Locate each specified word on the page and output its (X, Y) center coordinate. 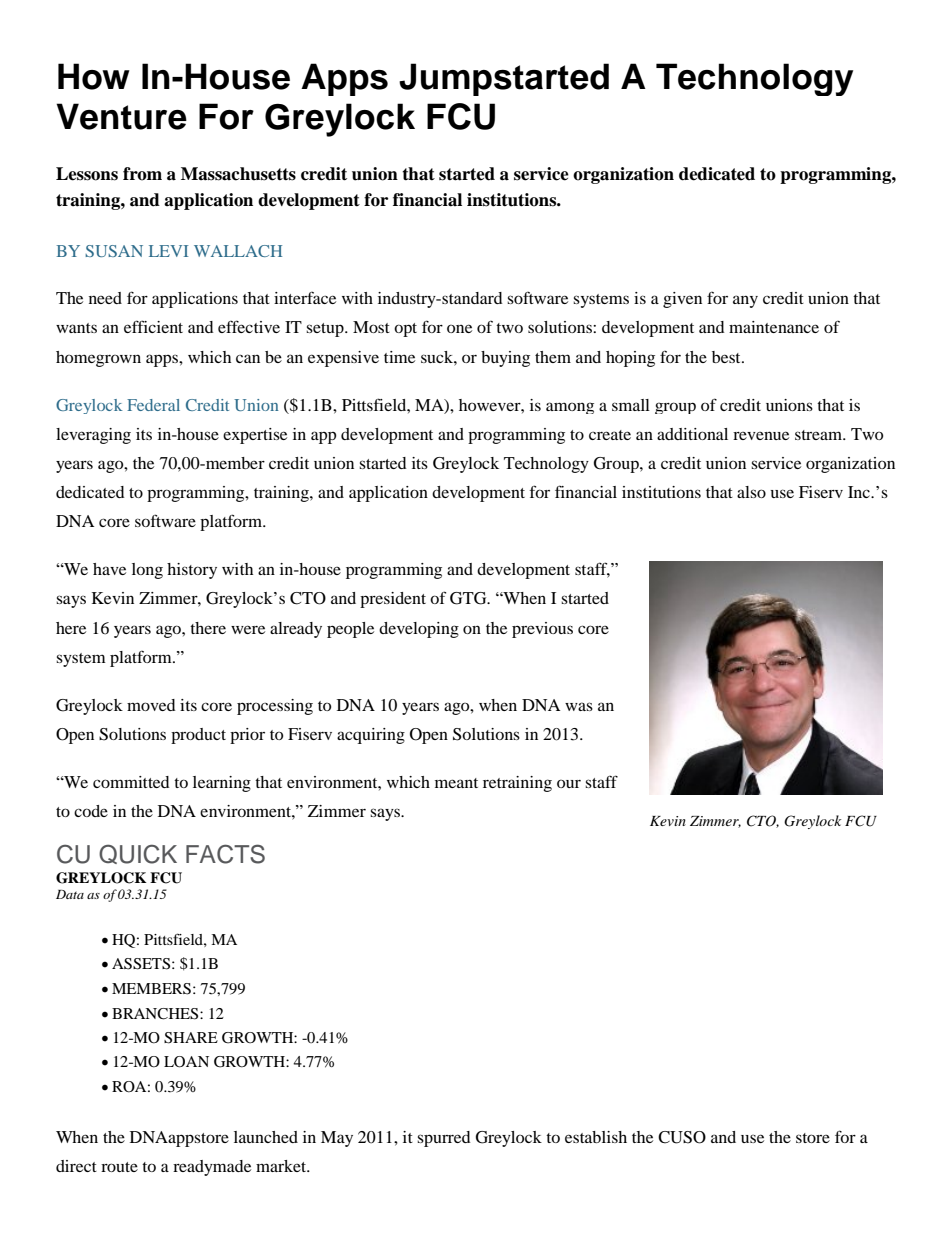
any (745, 301)
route (119, 1167)
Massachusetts (238, 174)
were (248, 629)
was (579, 706)
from (142, 174)
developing (419, 630)
